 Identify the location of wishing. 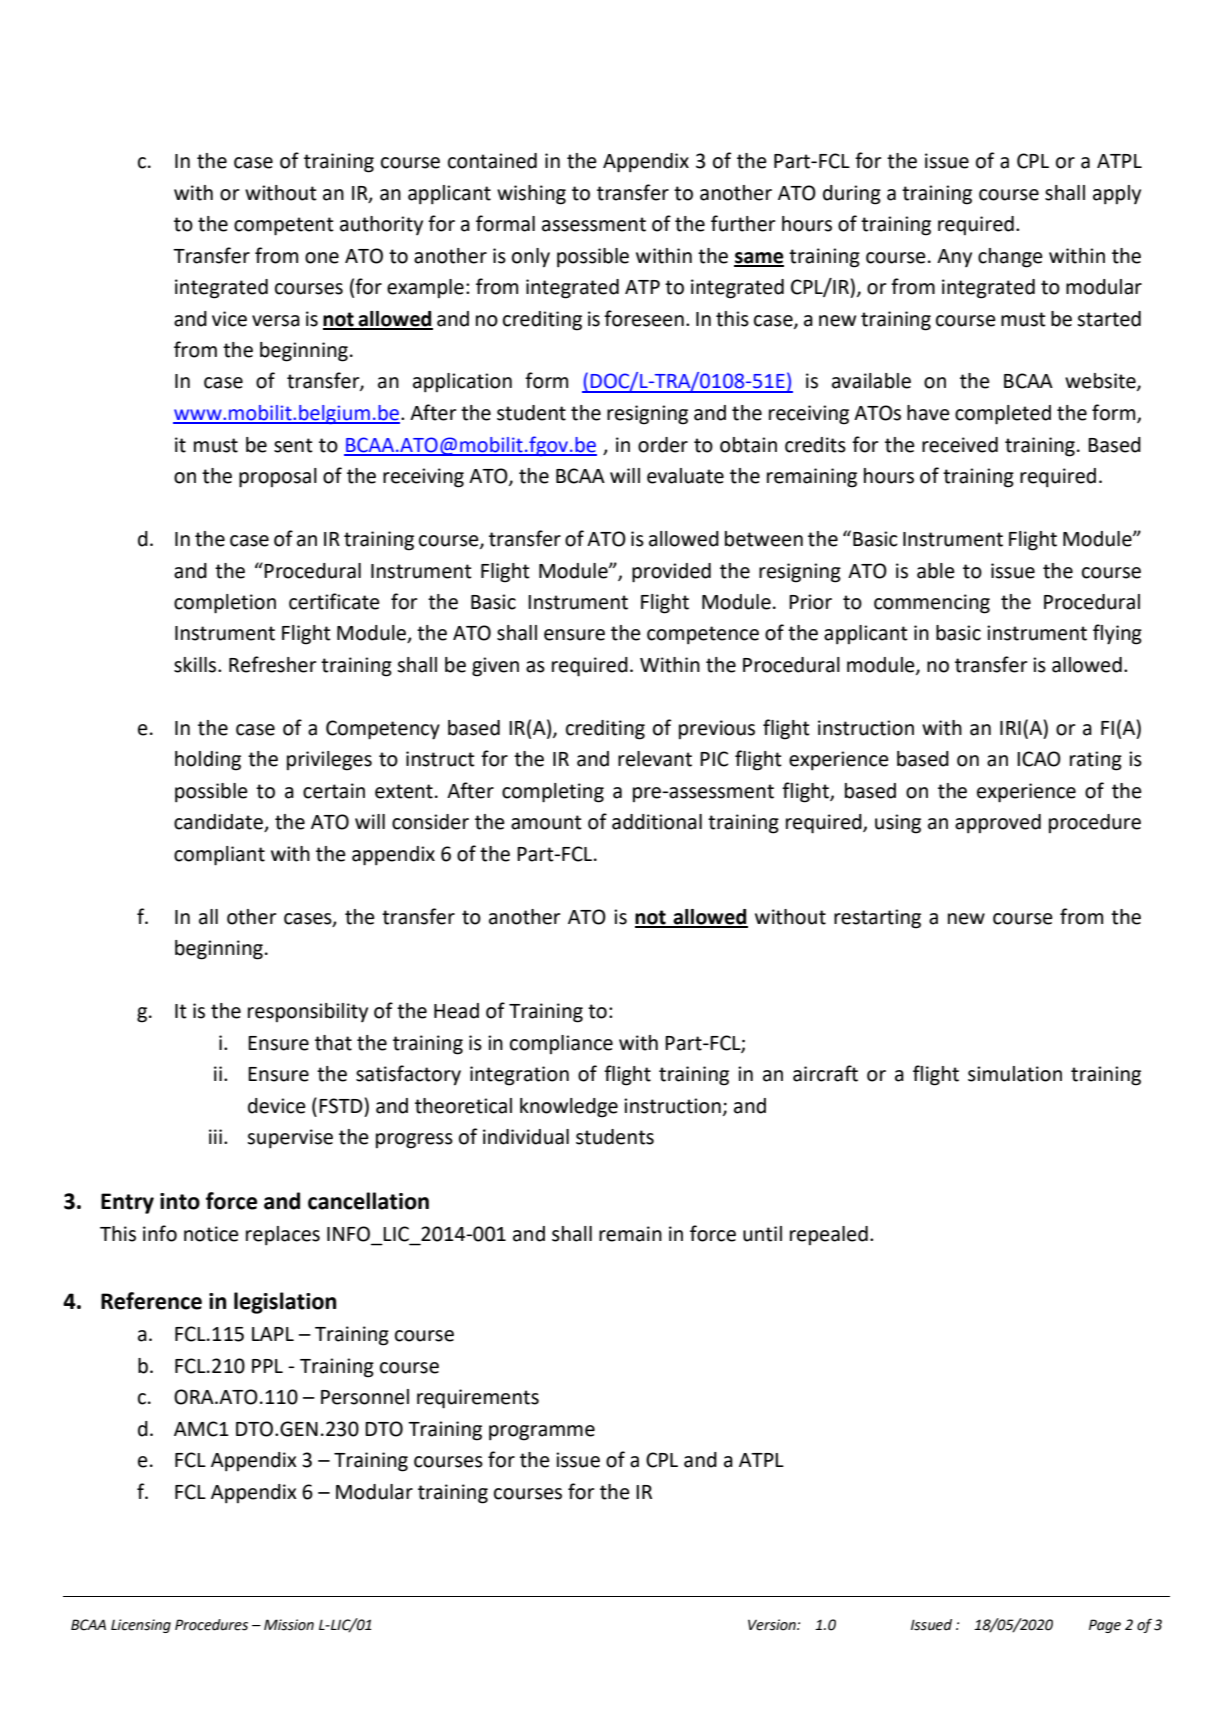
(531, 195).
